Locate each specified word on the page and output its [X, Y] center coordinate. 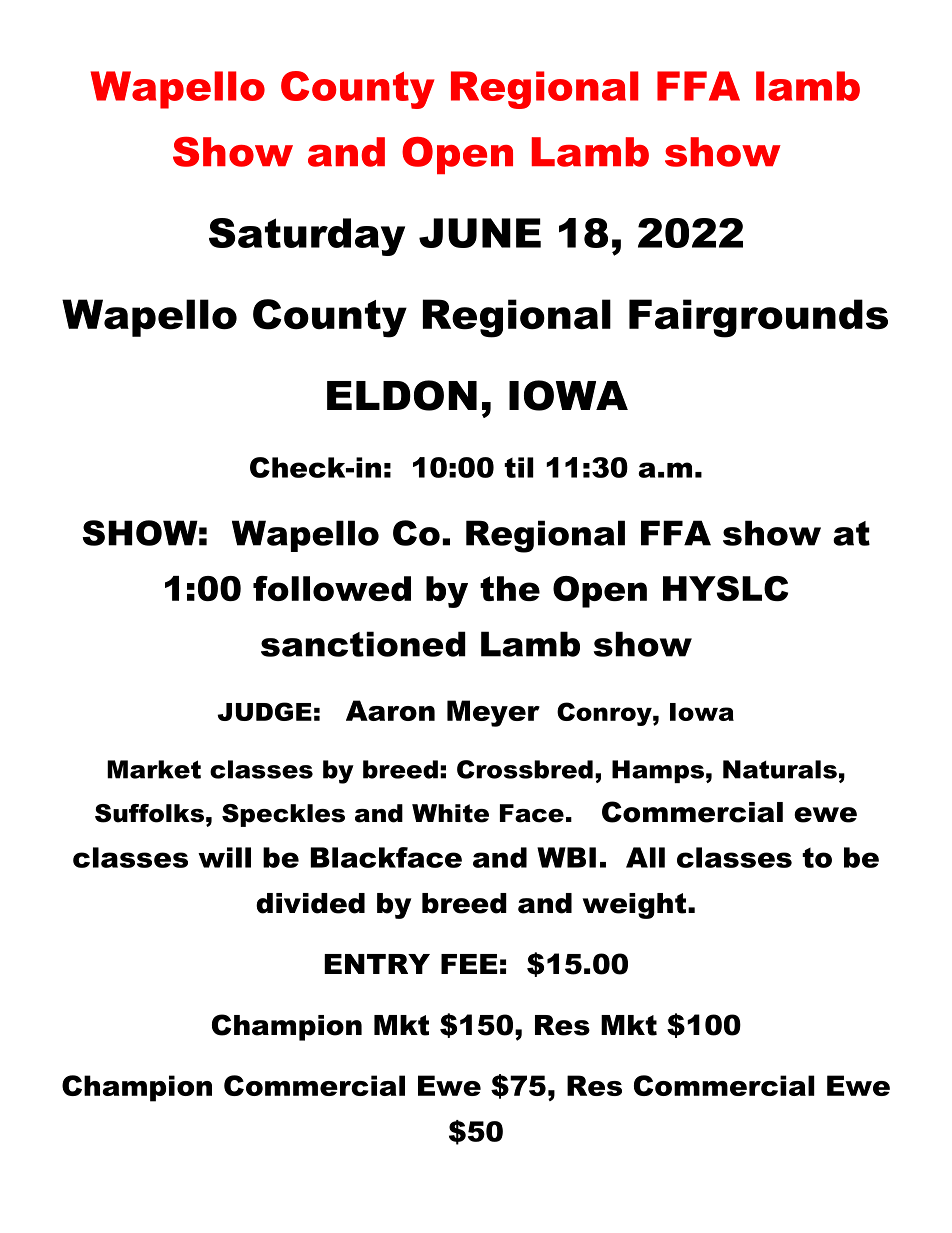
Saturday [307, 237]
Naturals [780, 769]
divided [310, 903]
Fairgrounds [758, 318]
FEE [469, 964]
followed [332, 588]
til [519, 467]
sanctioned [363, 644]
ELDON [402, 395]
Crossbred [525, 769]
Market [154, 769]
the [510, 588]
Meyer [493, 713]
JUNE [480, 233]
